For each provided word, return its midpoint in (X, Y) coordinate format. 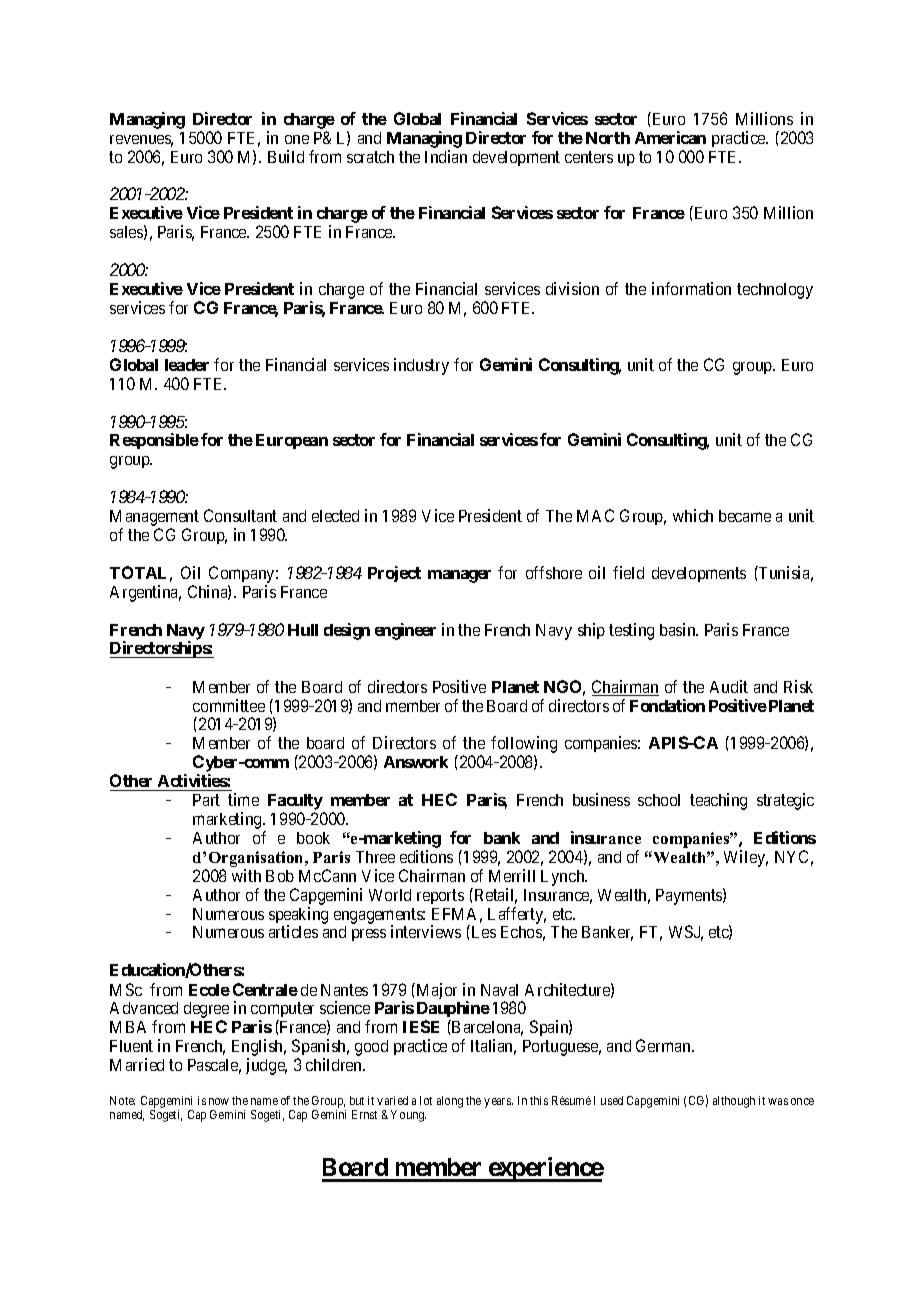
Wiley (746, 858)
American (670, 137)
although (734, 1102)
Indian (446, 156)
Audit (729, 686)
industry (421, 366)
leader (187, 365)
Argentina (145, 593)
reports (440, 896)
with (246, 875)
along (450, 1102)
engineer (405, 631)
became (745, 516)
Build (286, 156)
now (219, 1101)
